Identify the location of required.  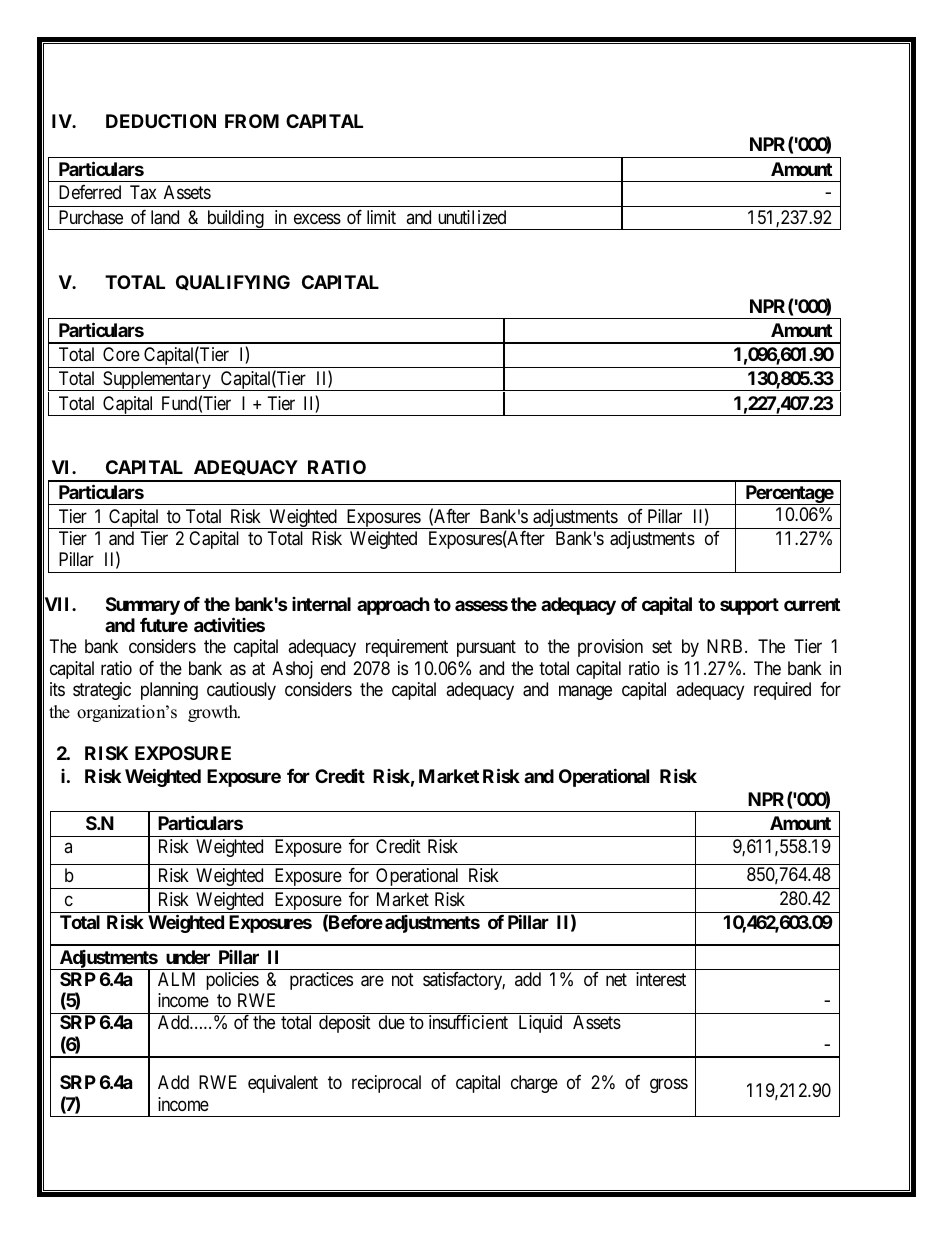
(782, 691).
